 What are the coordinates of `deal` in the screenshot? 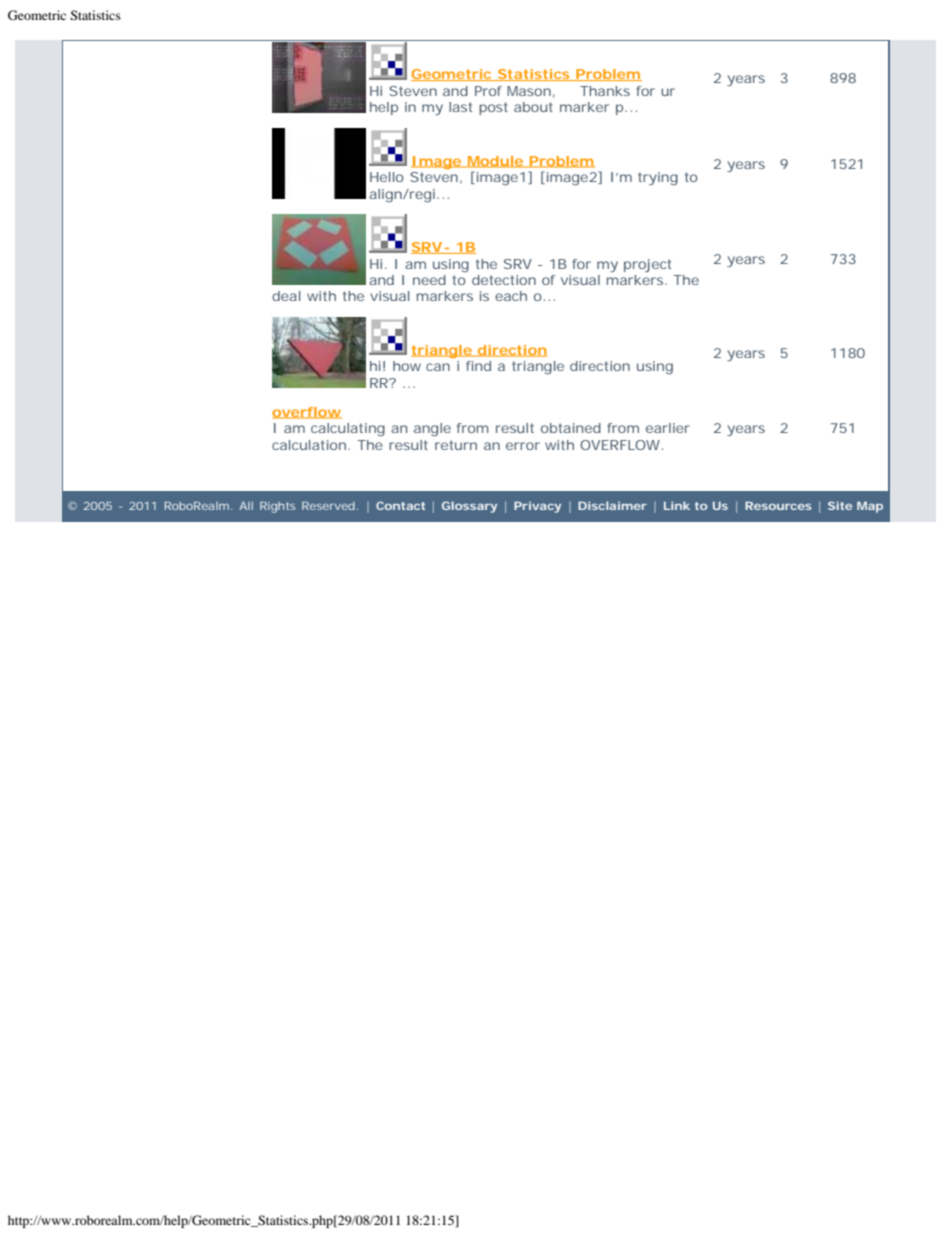 It's located at (286, 296).
